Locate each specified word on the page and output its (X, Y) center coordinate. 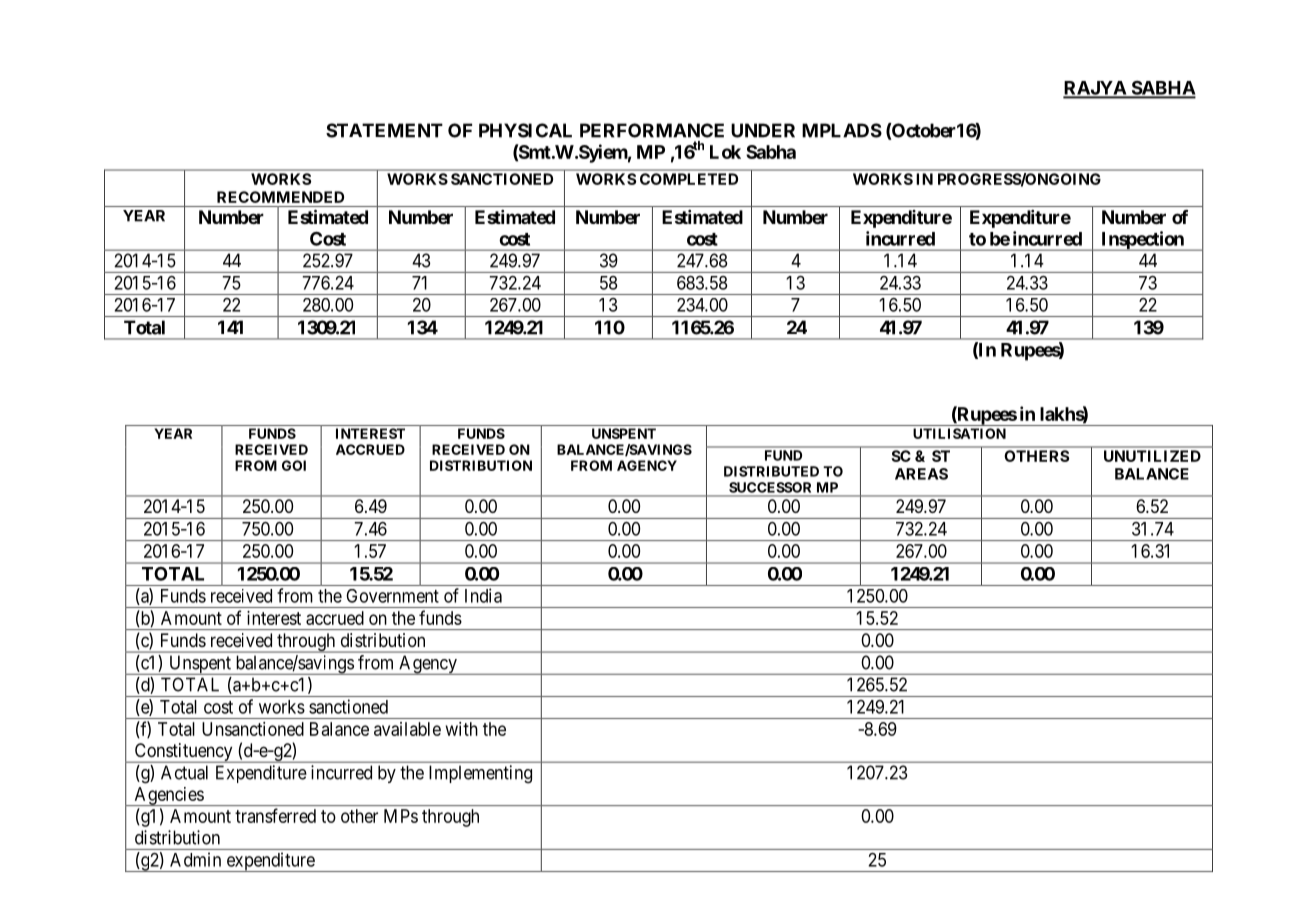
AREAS (921, 474)
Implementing (480, 774)
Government (392, 596)
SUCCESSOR (770, 487)
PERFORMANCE (652, 130)
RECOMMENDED (280, 197)
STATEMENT (384, 130)
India (483, 595)
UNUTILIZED (1152, 456)
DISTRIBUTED (771, 471)
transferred (275, 815)
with (462, 729)
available (407, 729)
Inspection (1142, 241)
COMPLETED (689, 179)
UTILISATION (959, 433)
